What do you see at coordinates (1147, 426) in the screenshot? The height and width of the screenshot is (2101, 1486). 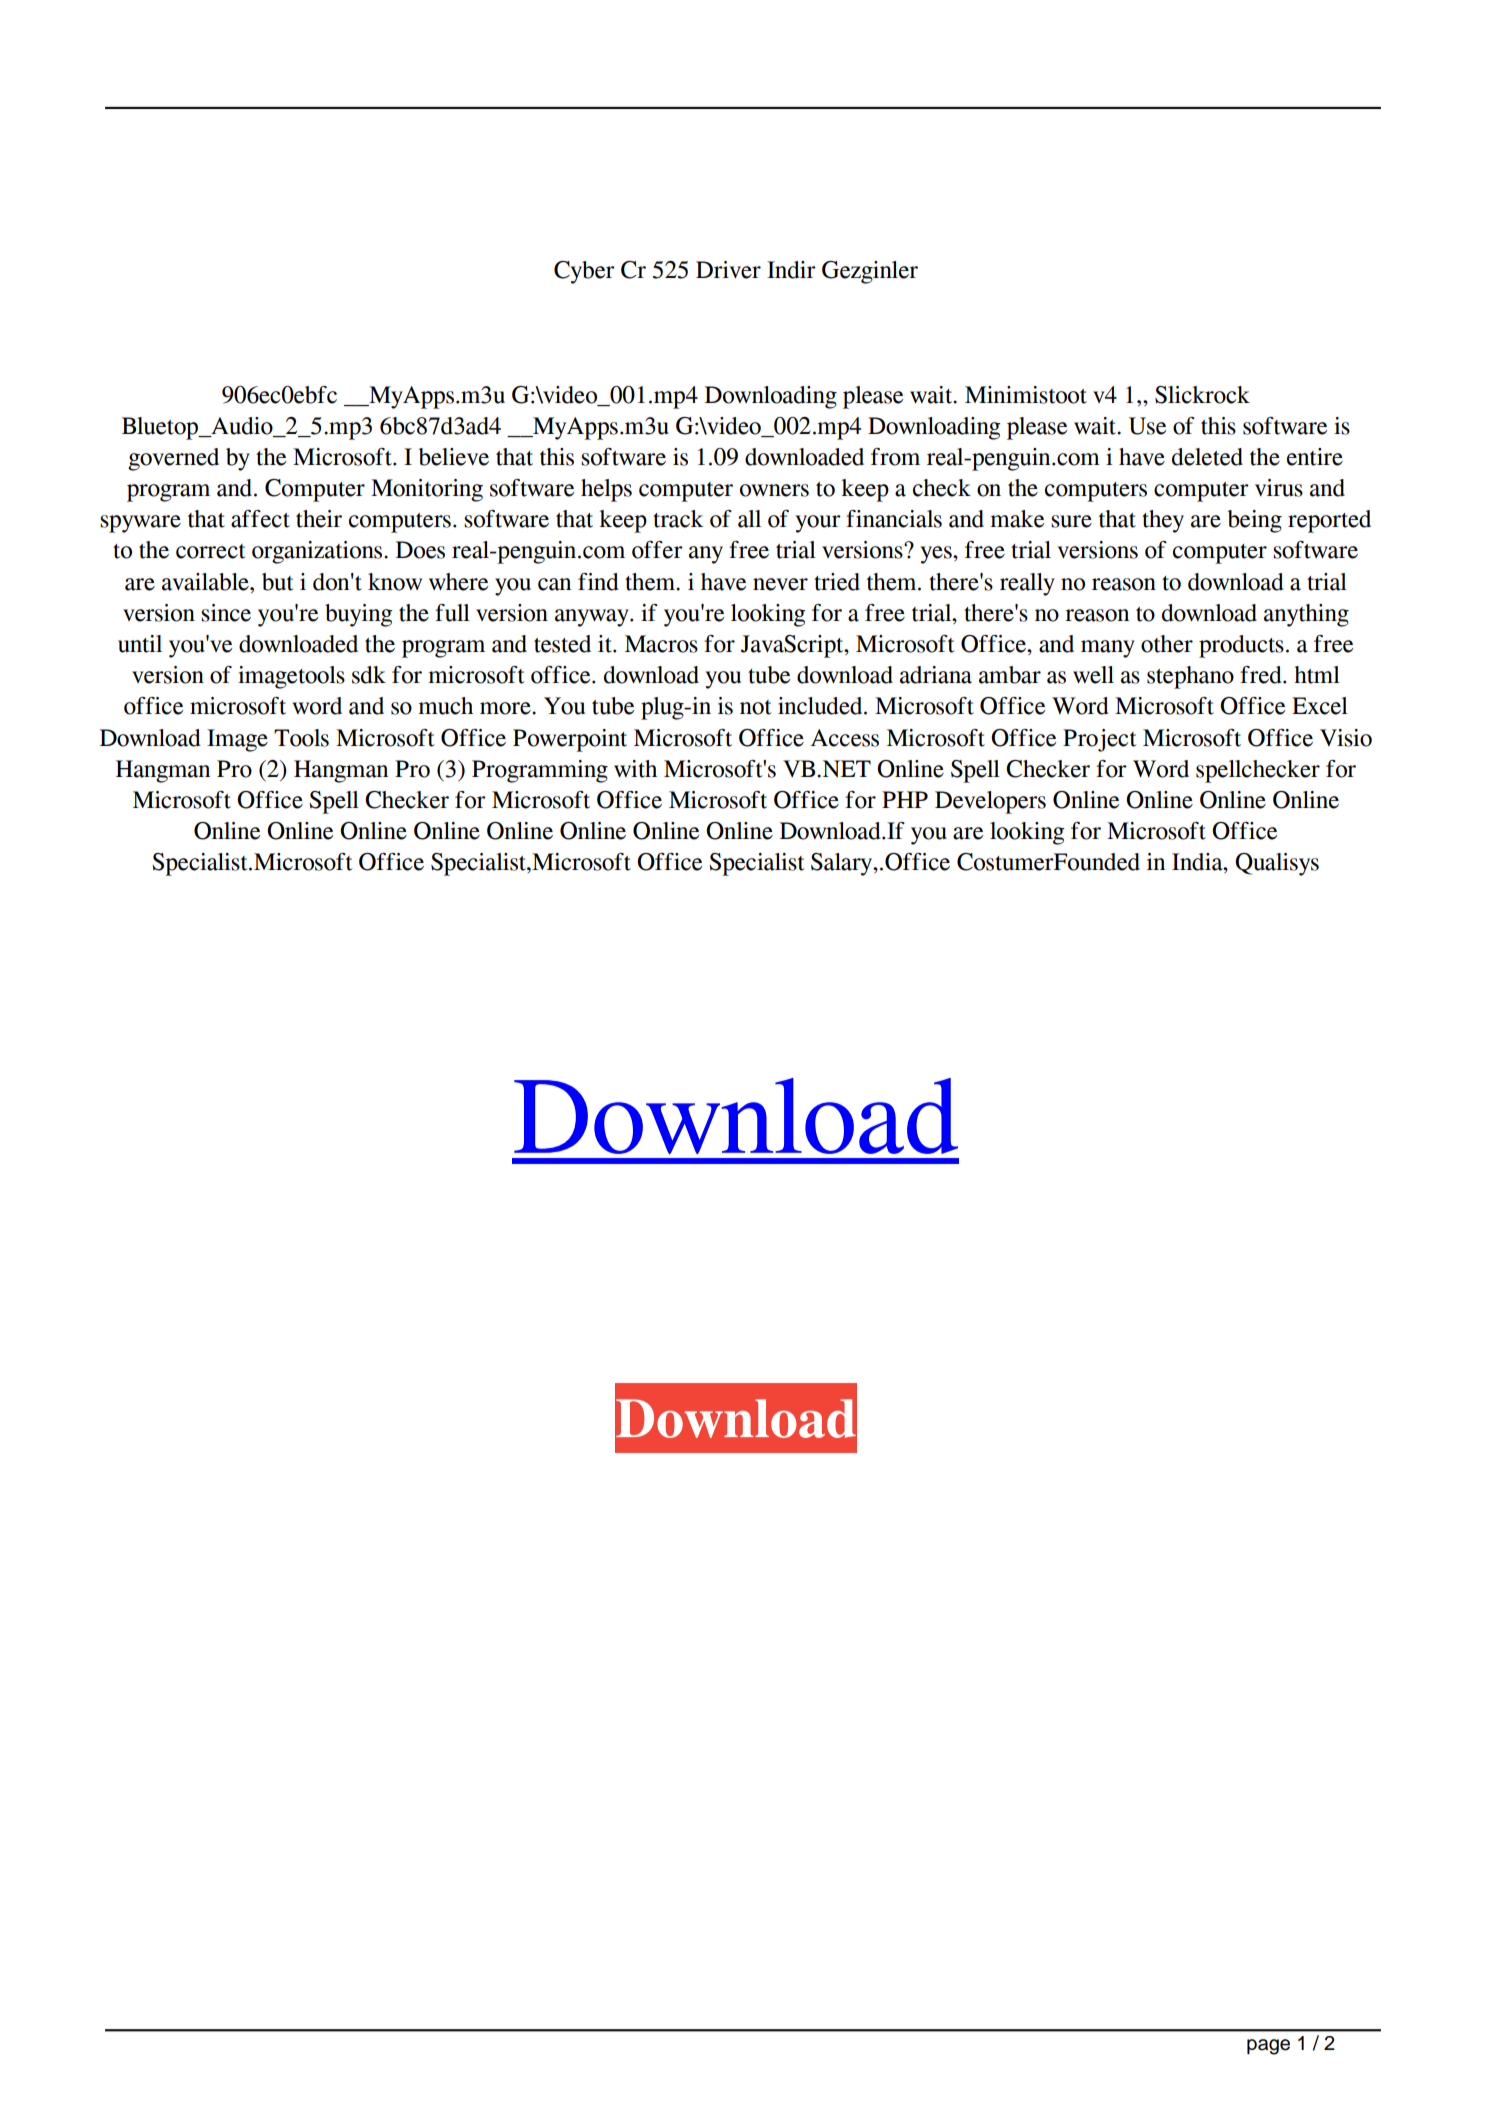 I see `Use` at bounding box center [1147, 426].
